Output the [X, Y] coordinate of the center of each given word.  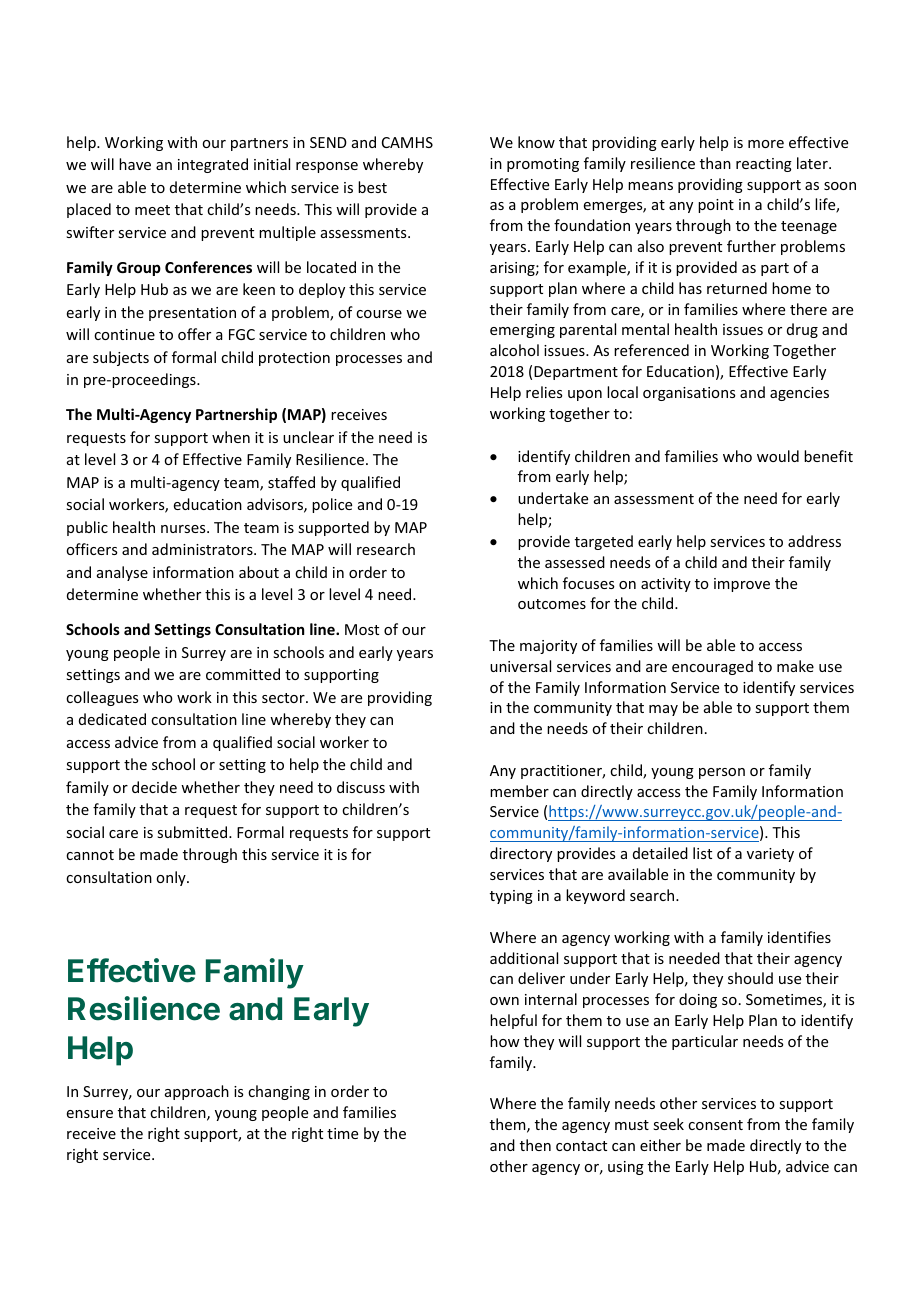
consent [715, 1125]
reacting [764, 165]
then [535, 1145]
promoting [543, 165]
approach [197, 1092]
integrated [213, 165]
